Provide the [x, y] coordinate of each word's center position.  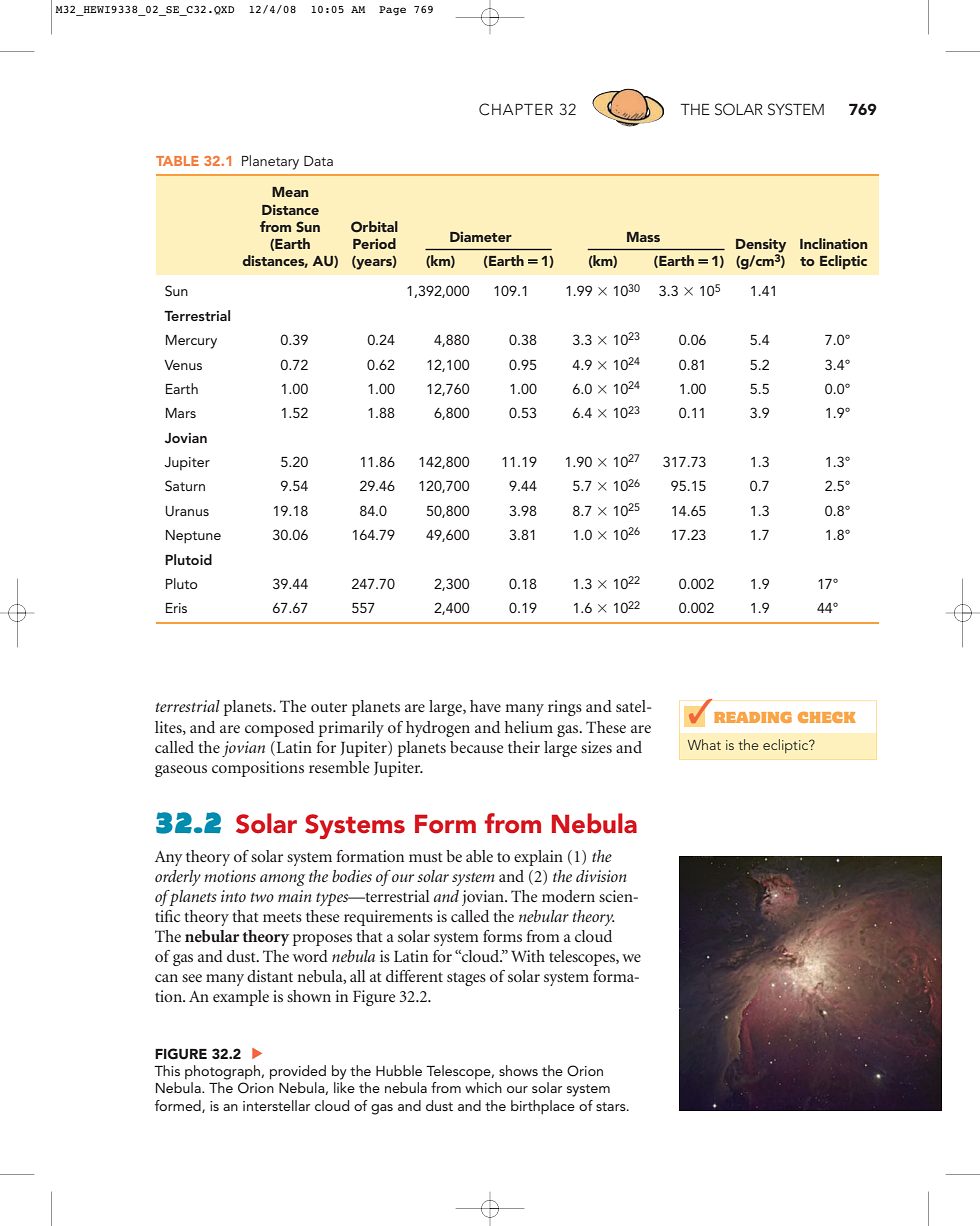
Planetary [270, 162]
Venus [183, 365]
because [477, 747]
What [704, 744]
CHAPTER [516, 109]
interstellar [276, 1105]
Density [761, 246]
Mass [643, 237]
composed [279, 729]
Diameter [481, 236]
